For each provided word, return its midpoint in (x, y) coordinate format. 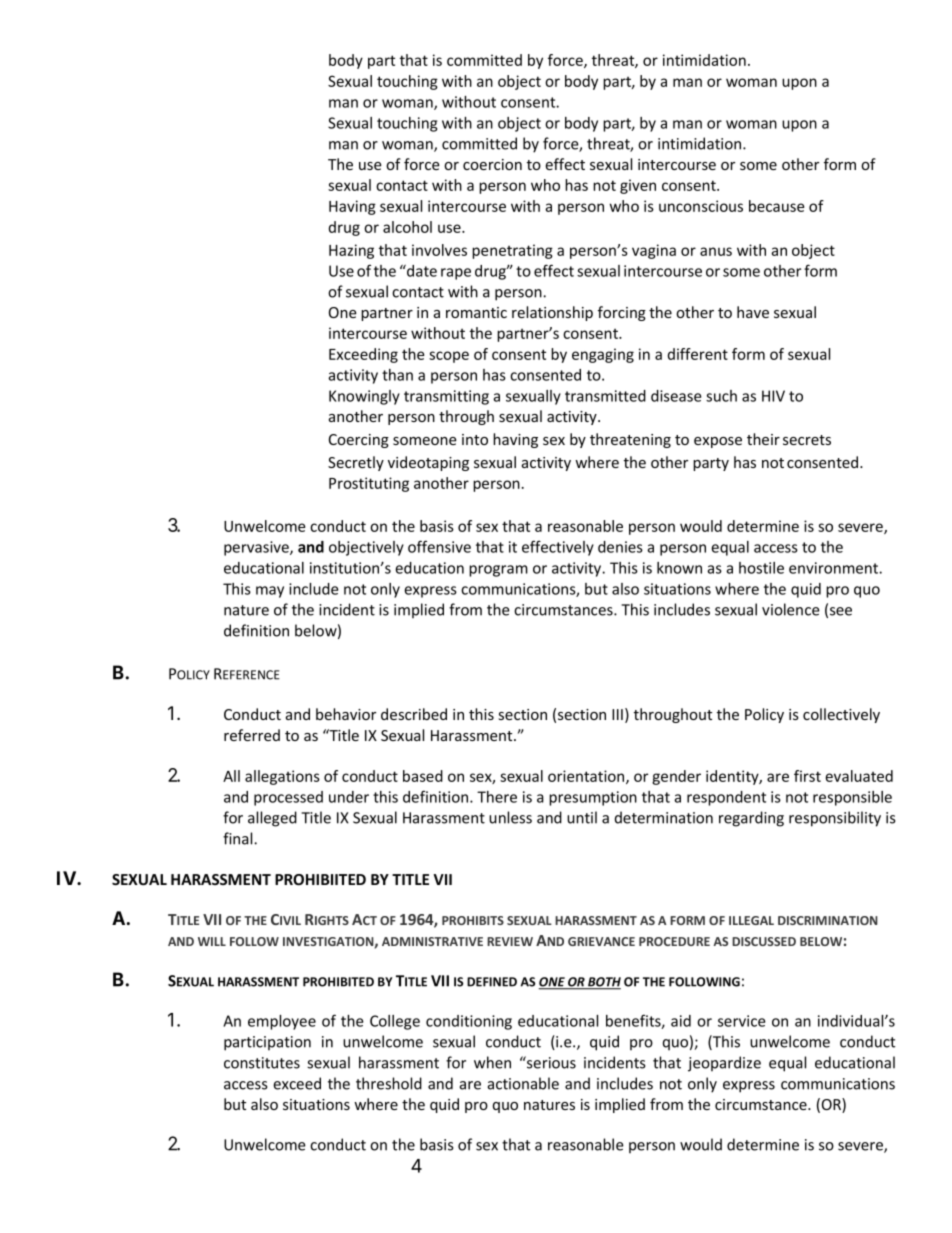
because (776, 206)
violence (791, 609)
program (498, 571)
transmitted (605, 396)
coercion (492, 164)
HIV (773, 396)
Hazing (351, 251)
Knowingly (364, 397)
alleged (272, 819)
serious (550, 1062)
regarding (751, 819)
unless (510, 817)
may (270, 592)
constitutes (262, 1063)
